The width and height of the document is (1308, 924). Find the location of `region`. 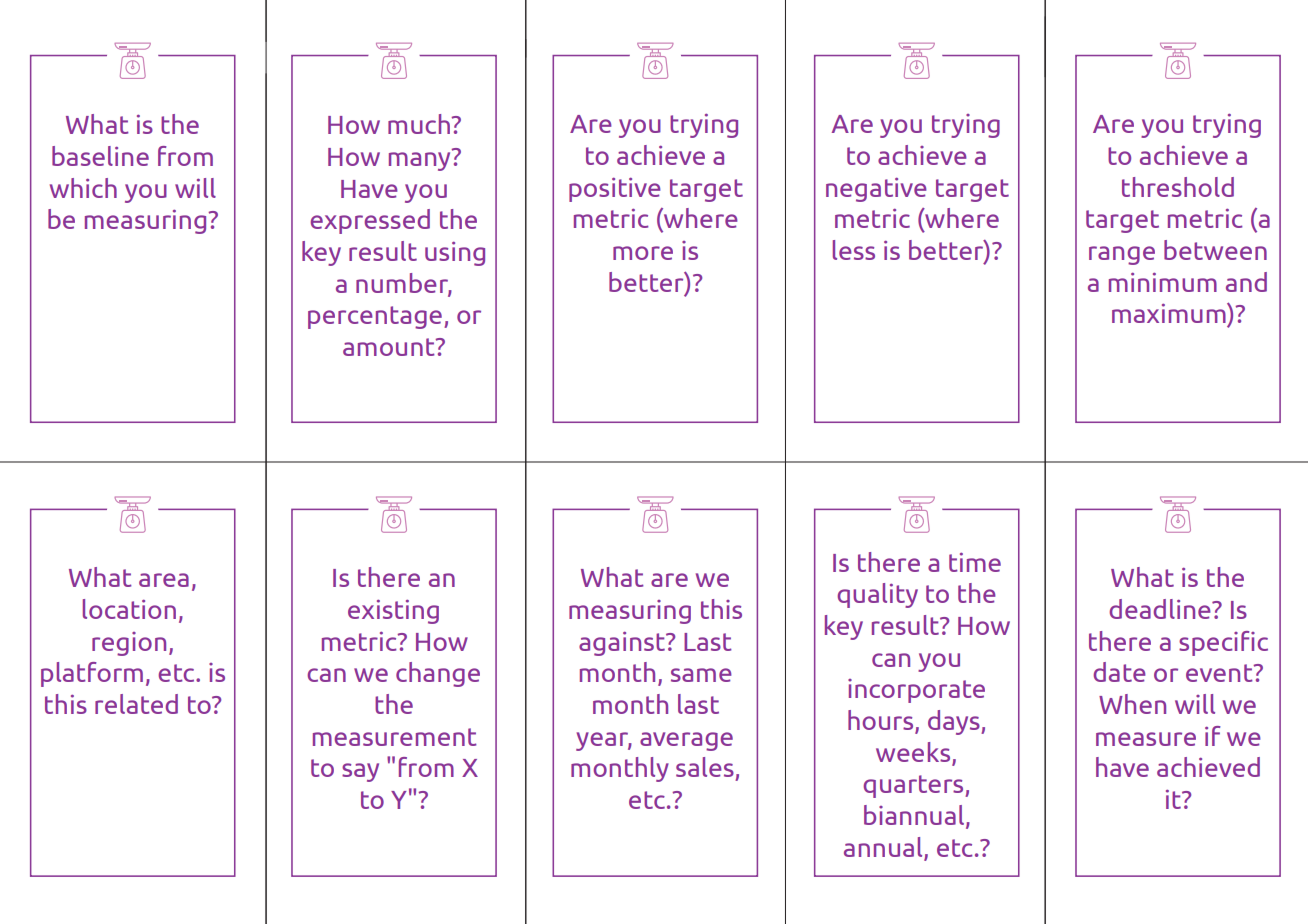

region is located at coordinates (129, 644).
